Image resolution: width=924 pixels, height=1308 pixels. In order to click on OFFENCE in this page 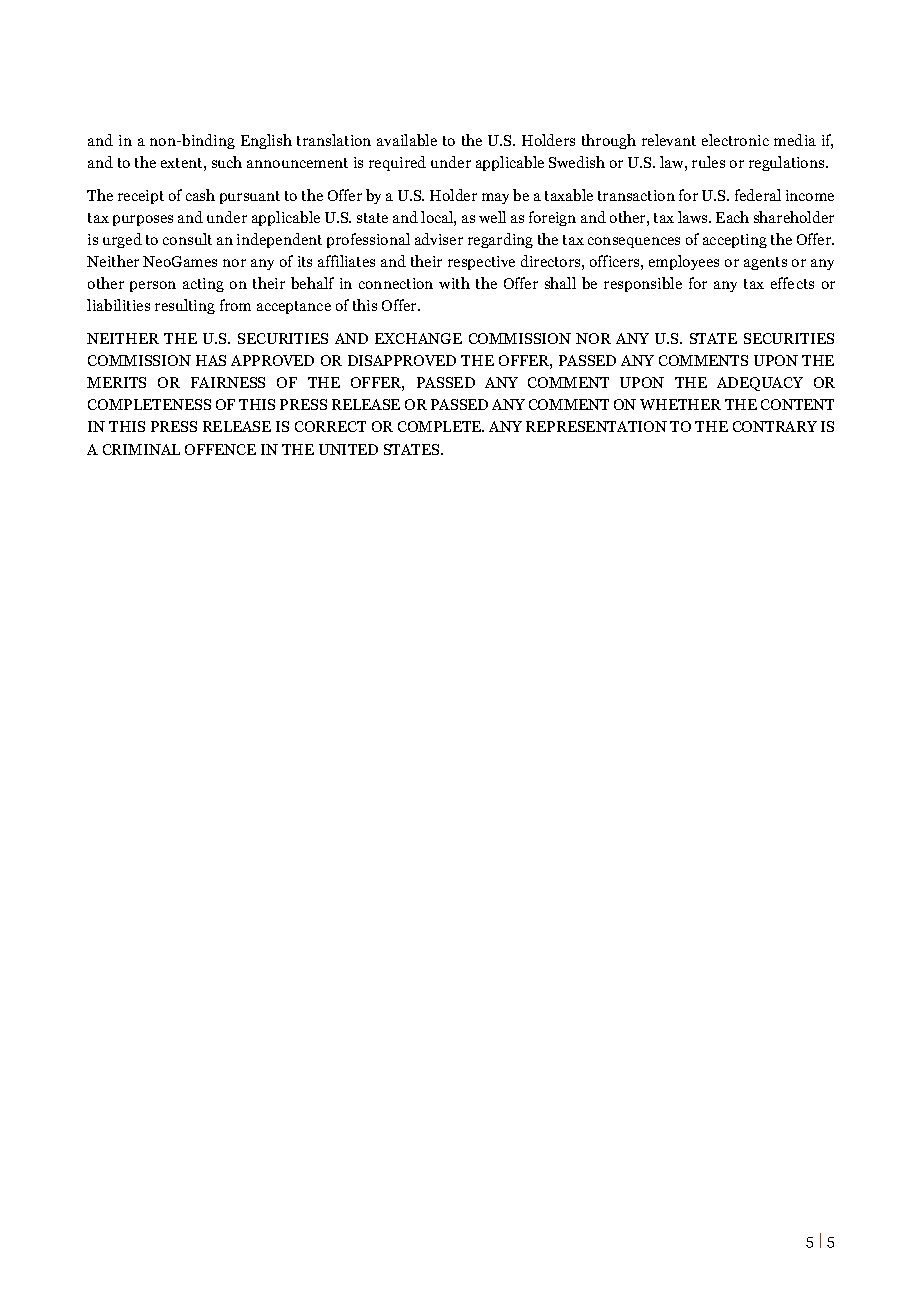, I will do `click(220, 449)`.
